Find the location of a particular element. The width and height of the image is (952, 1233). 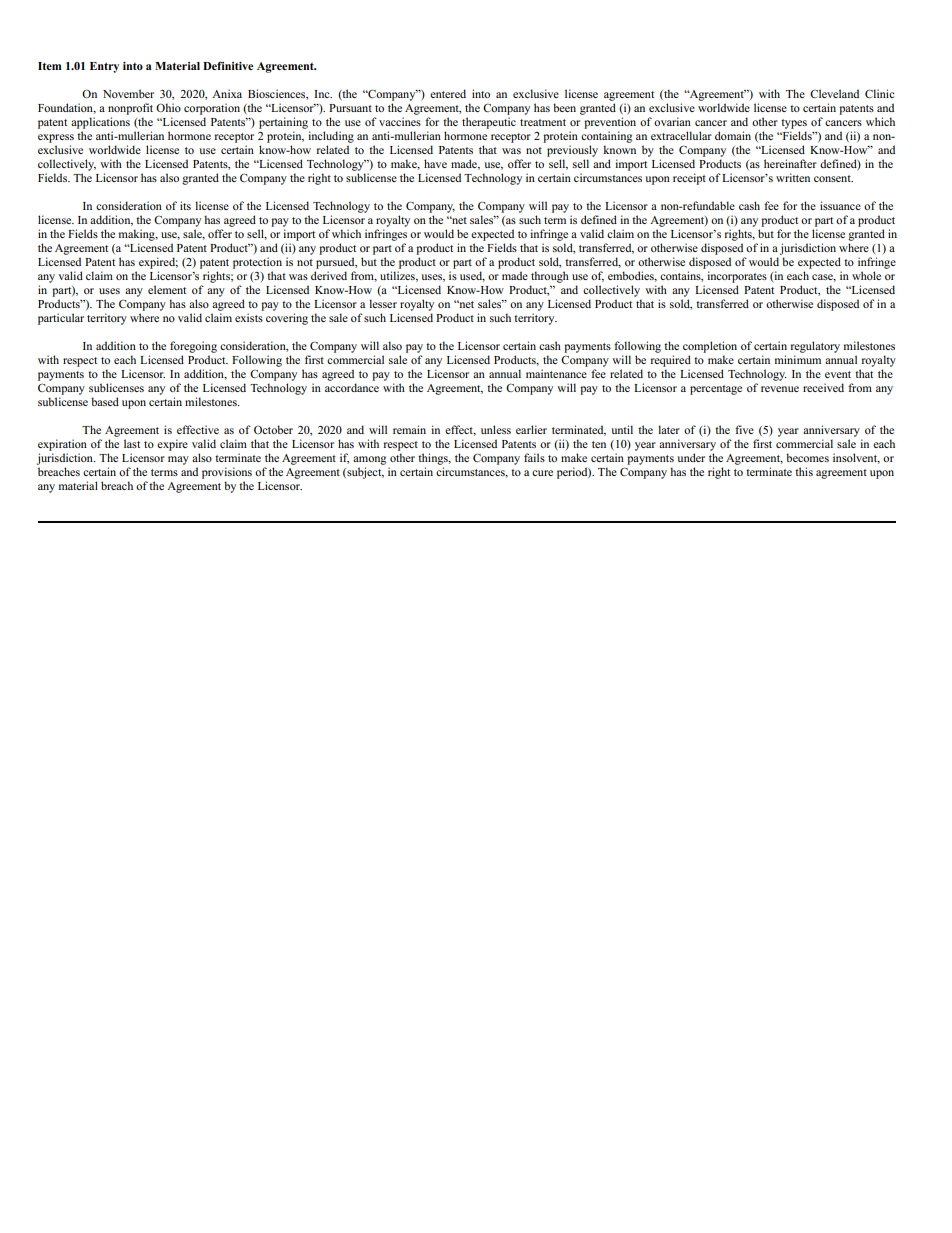

written is located at coordinates (793, 177).
